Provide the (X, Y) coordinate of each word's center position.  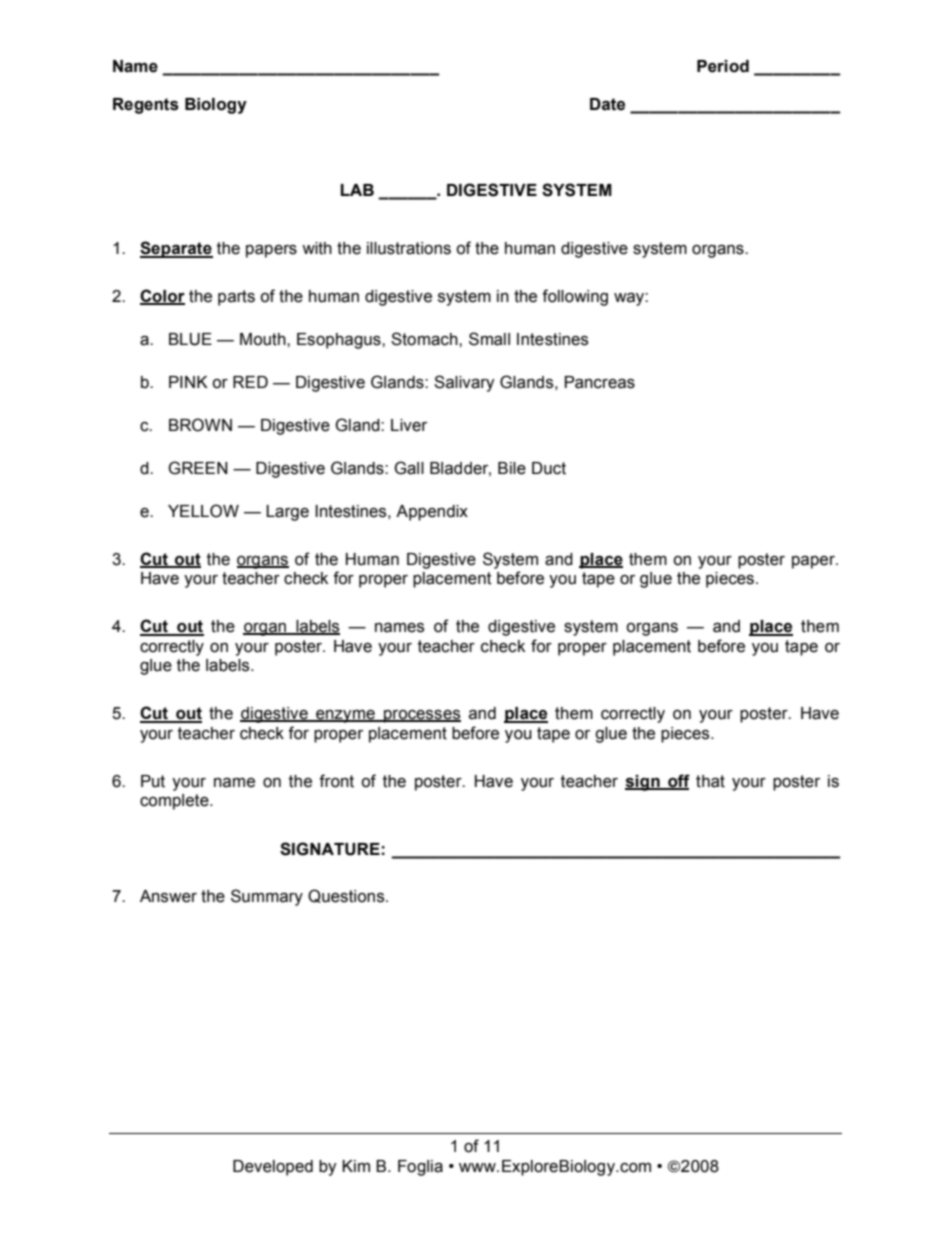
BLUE (190, 339)
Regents (146, 106)
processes (421, 716)
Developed (273, 1168)
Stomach (425, 339)
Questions (347, 896)
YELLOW (203, 511)
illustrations (409, 248)
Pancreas (600, 382)
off (678, 781)
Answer (168, 896)
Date (607, 104)
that (710, 781)
